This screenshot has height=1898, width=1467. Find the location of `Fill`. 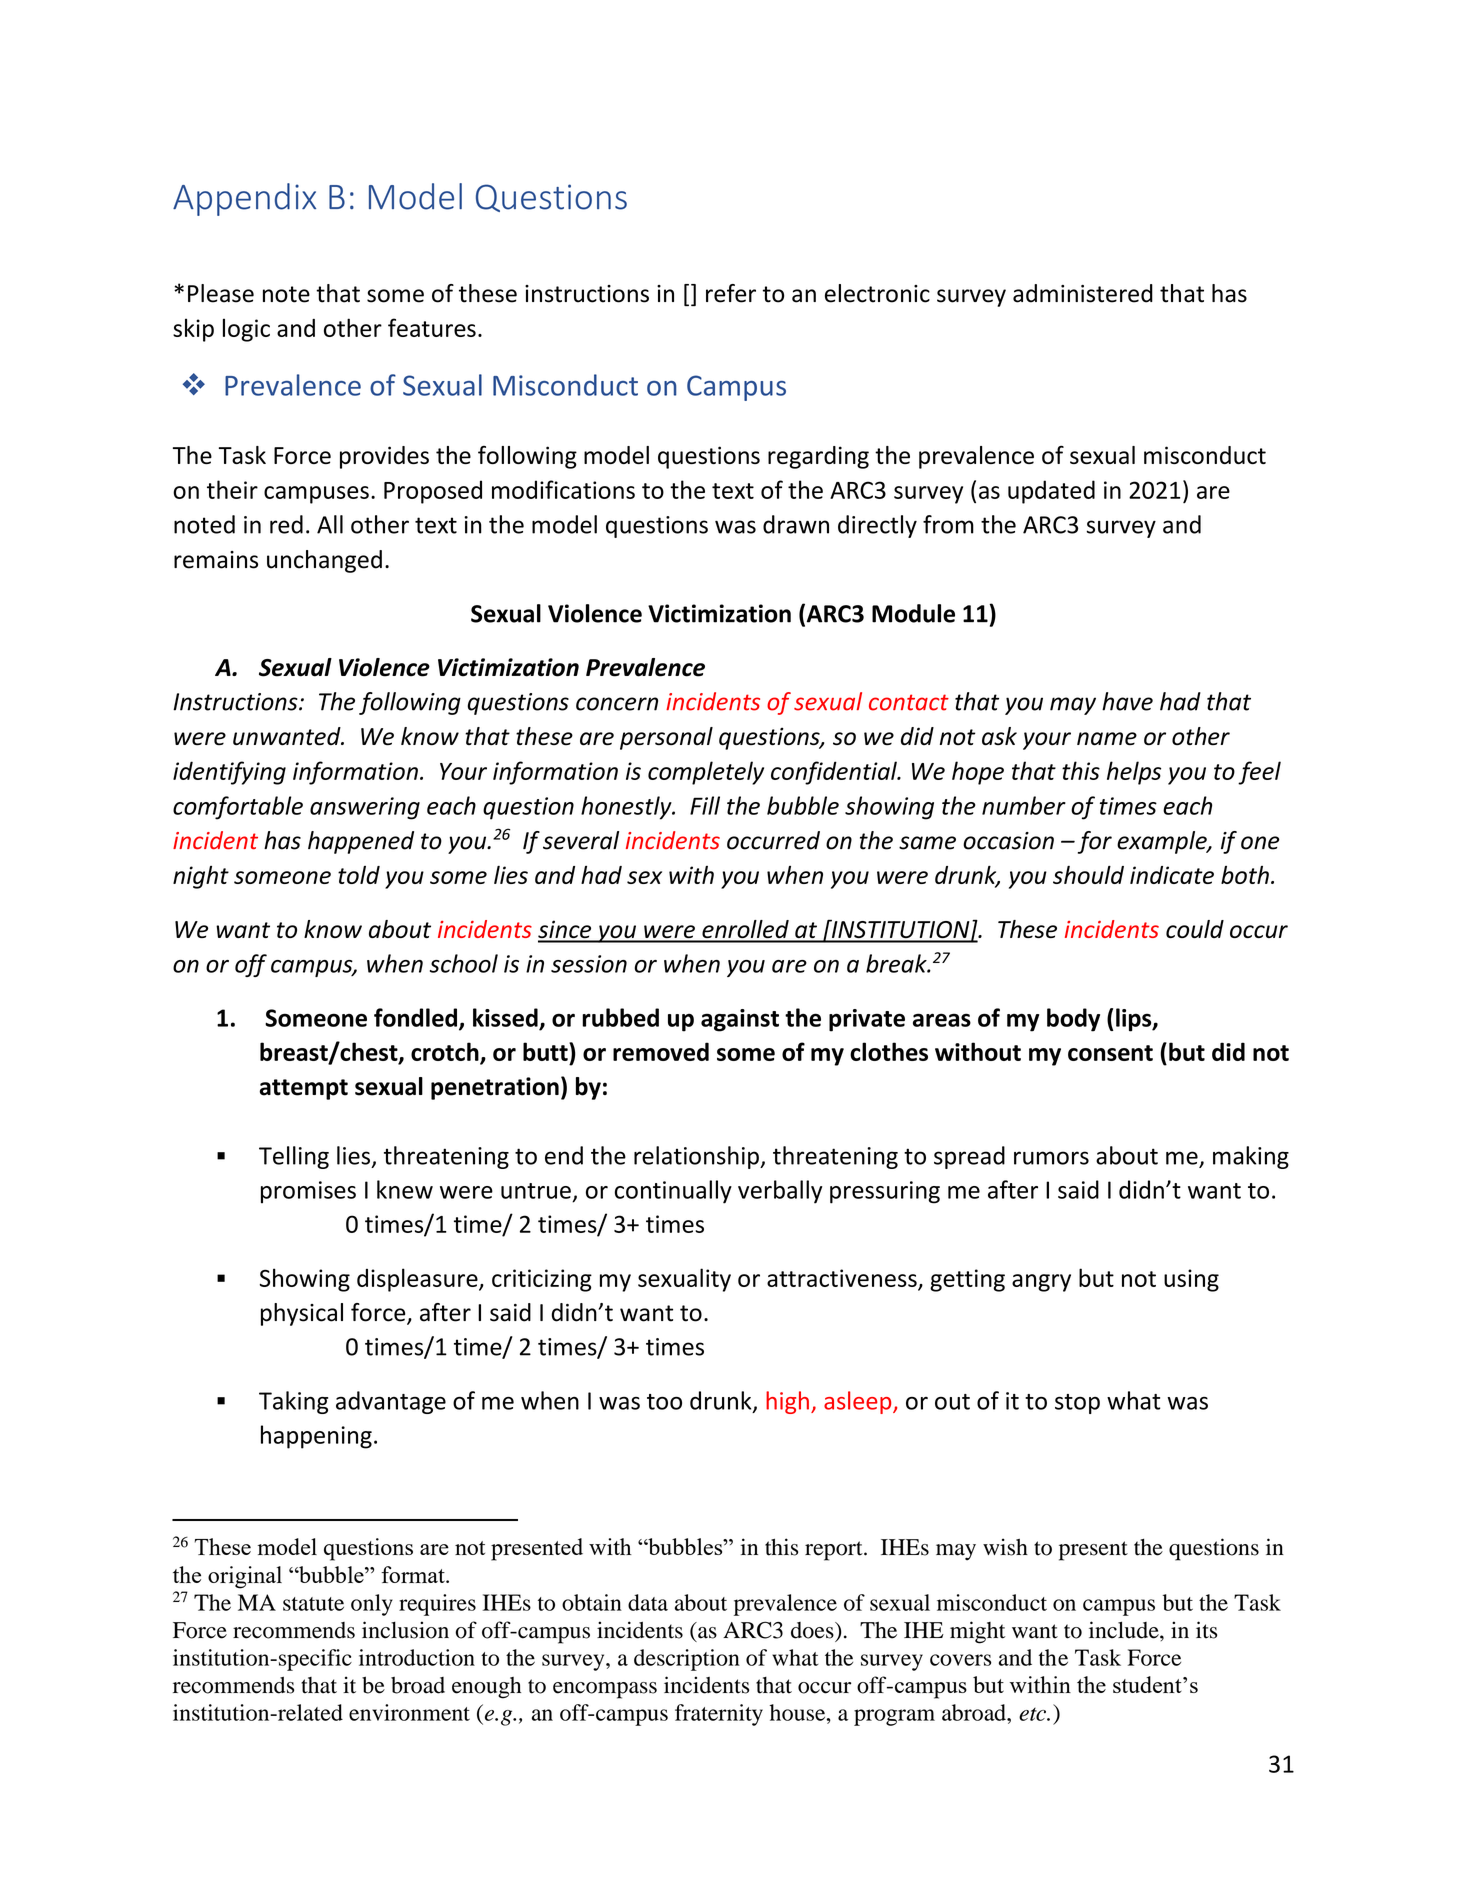

Fill is located at coordinates (705, 805).
